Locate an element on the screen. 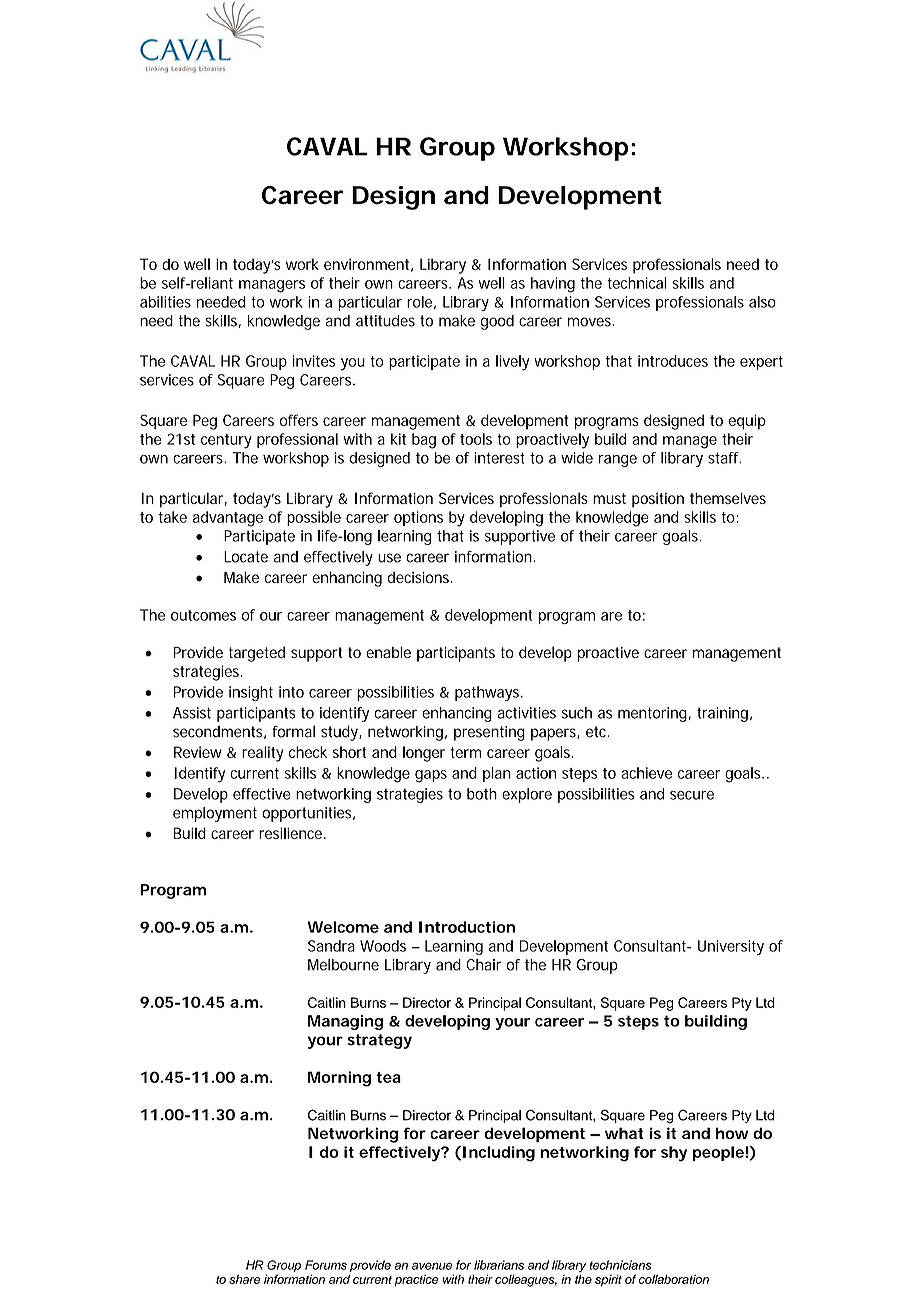 The height and width of the screenshot is (1308, 924). reality is located at coordinates (262, 754).
